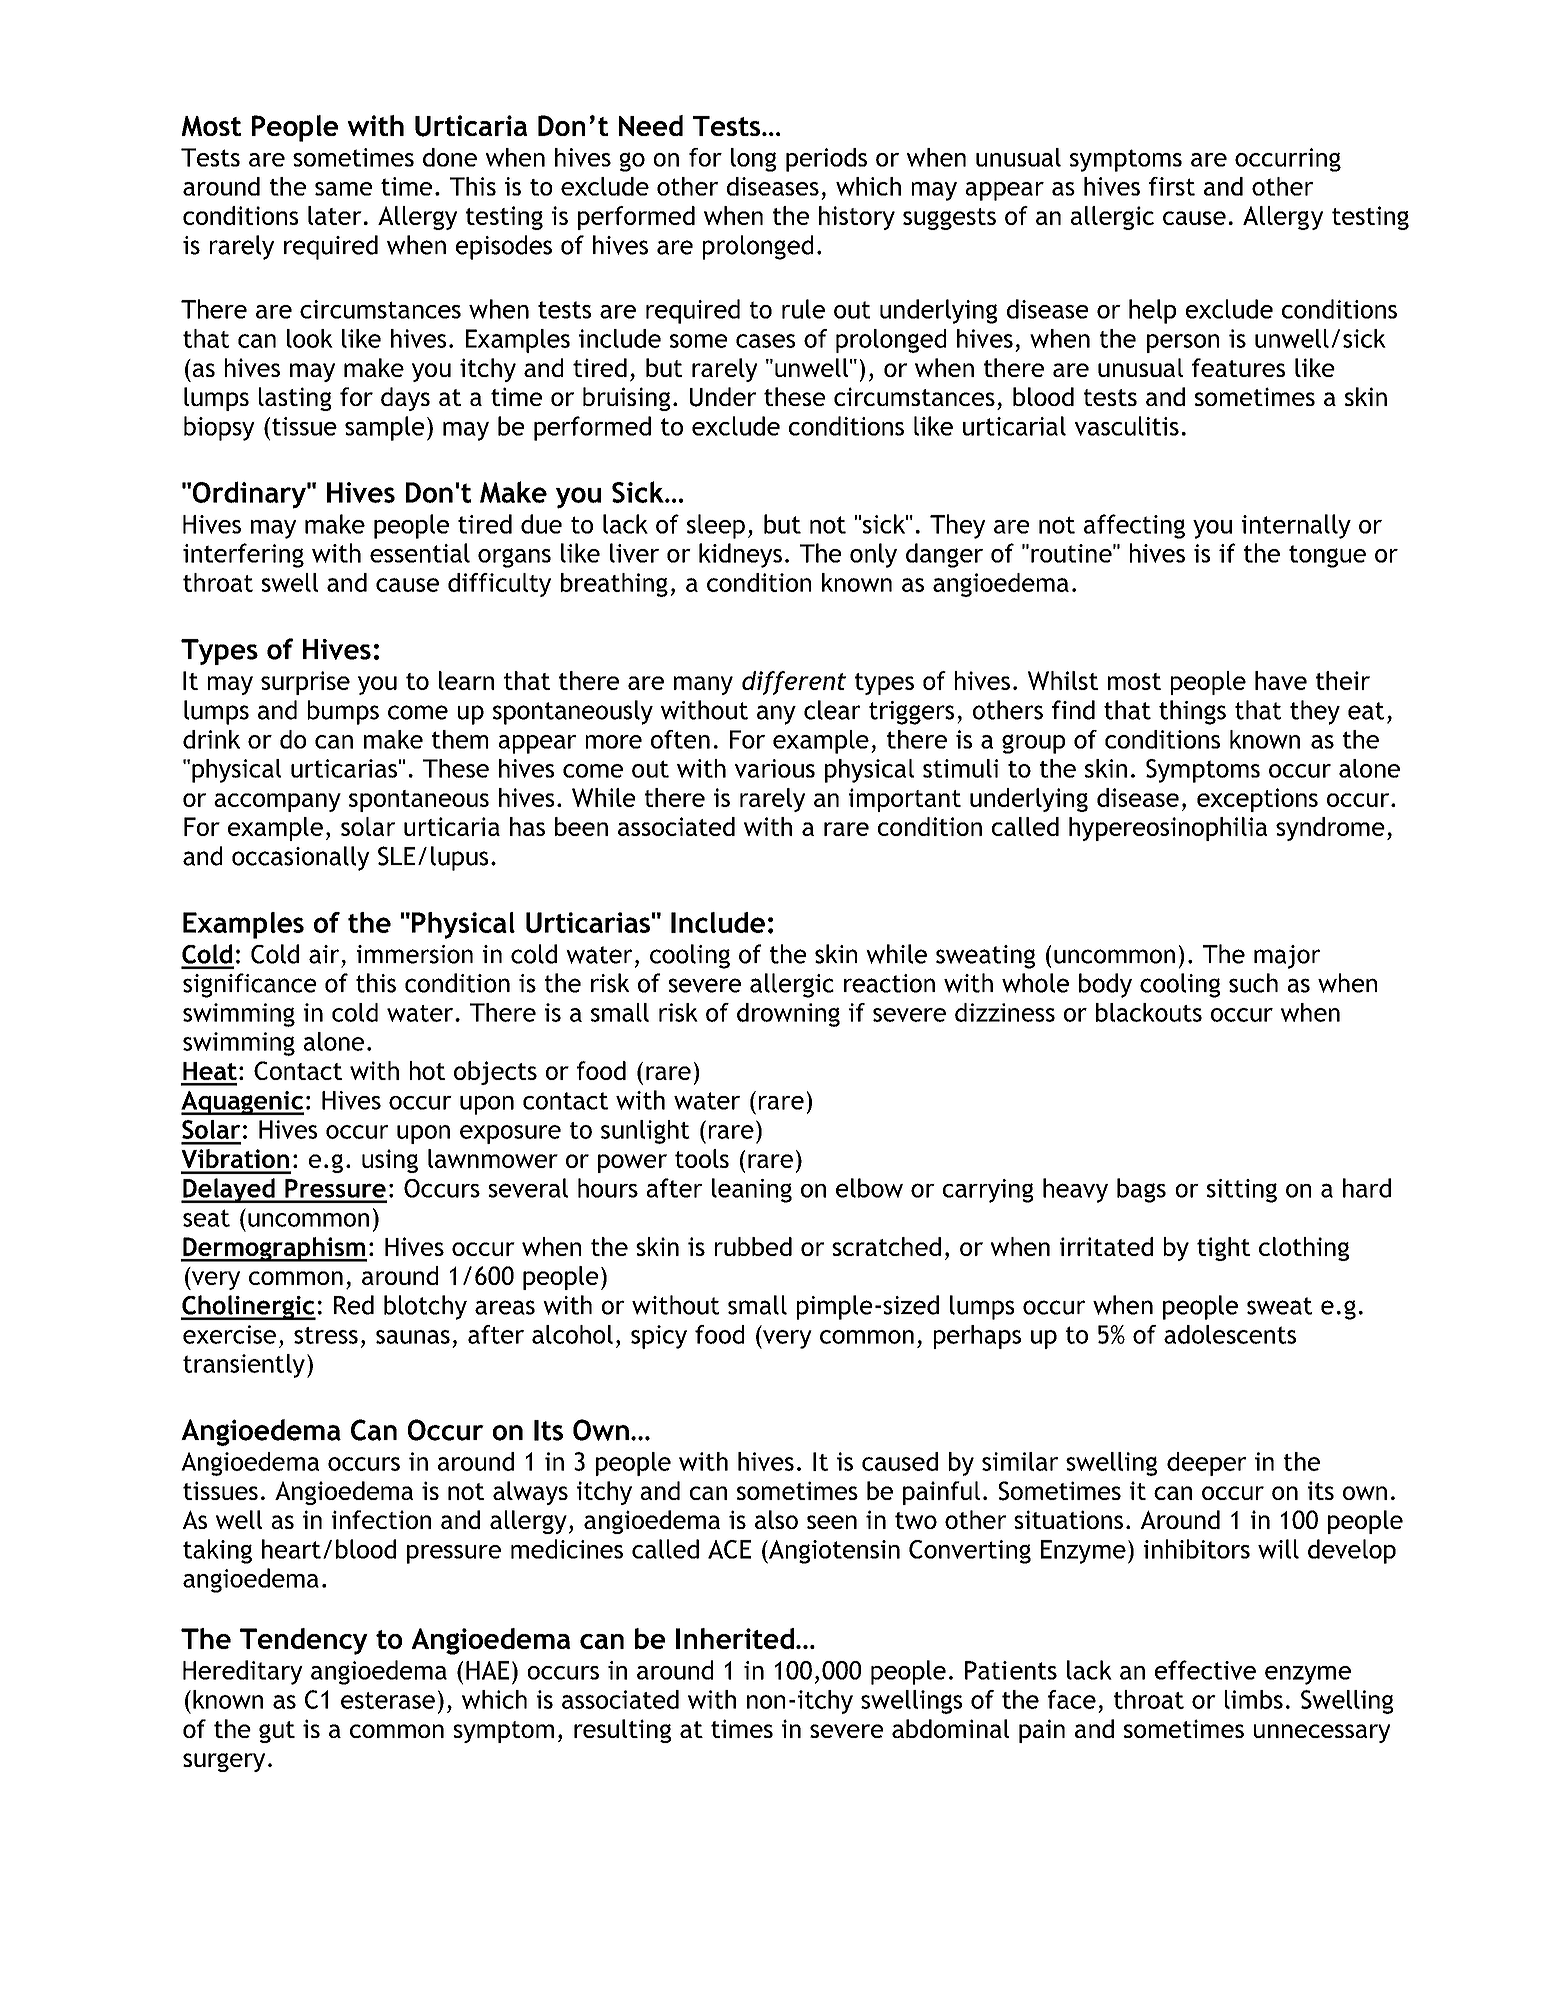  I want to click on same, so click(343, 189).
